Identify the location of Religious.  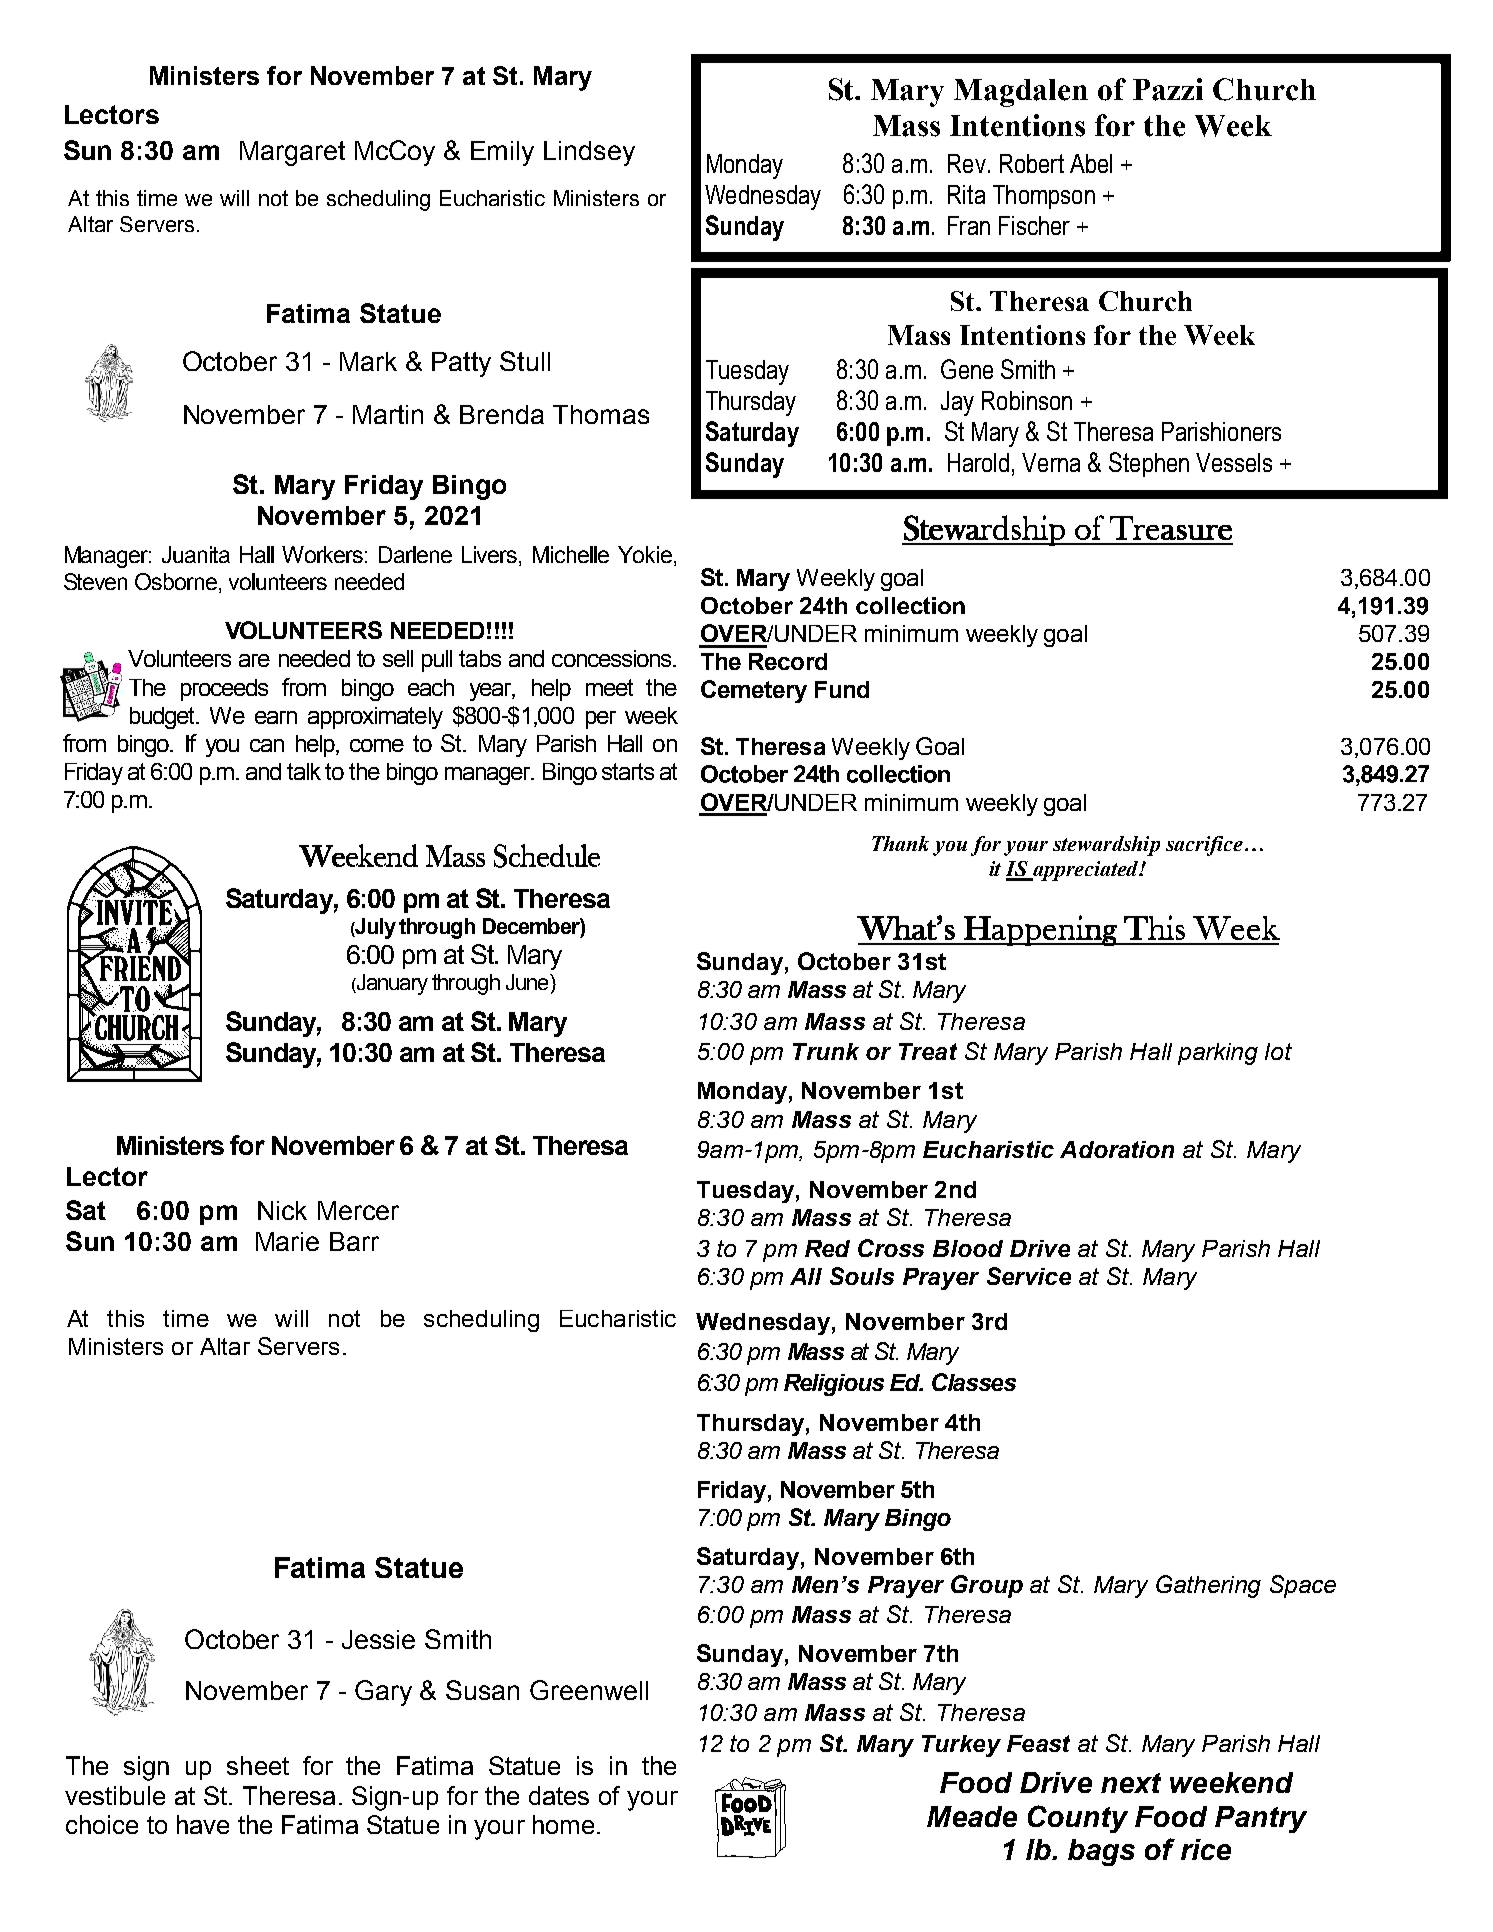
(834, 1385).
